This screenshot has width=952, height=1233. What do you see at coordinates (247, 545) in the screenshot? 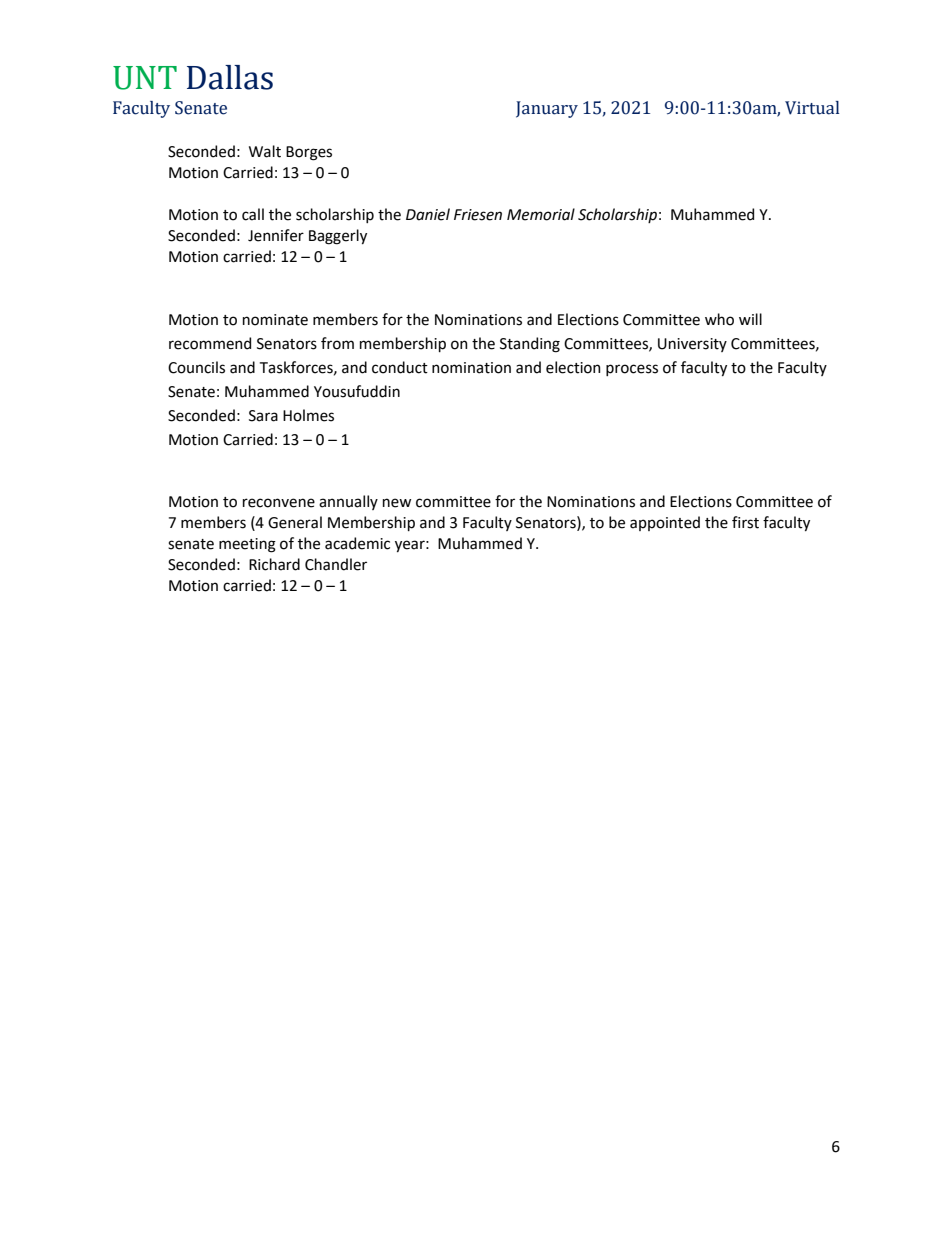
I see `meeting` at bounding box center [247, 545].
